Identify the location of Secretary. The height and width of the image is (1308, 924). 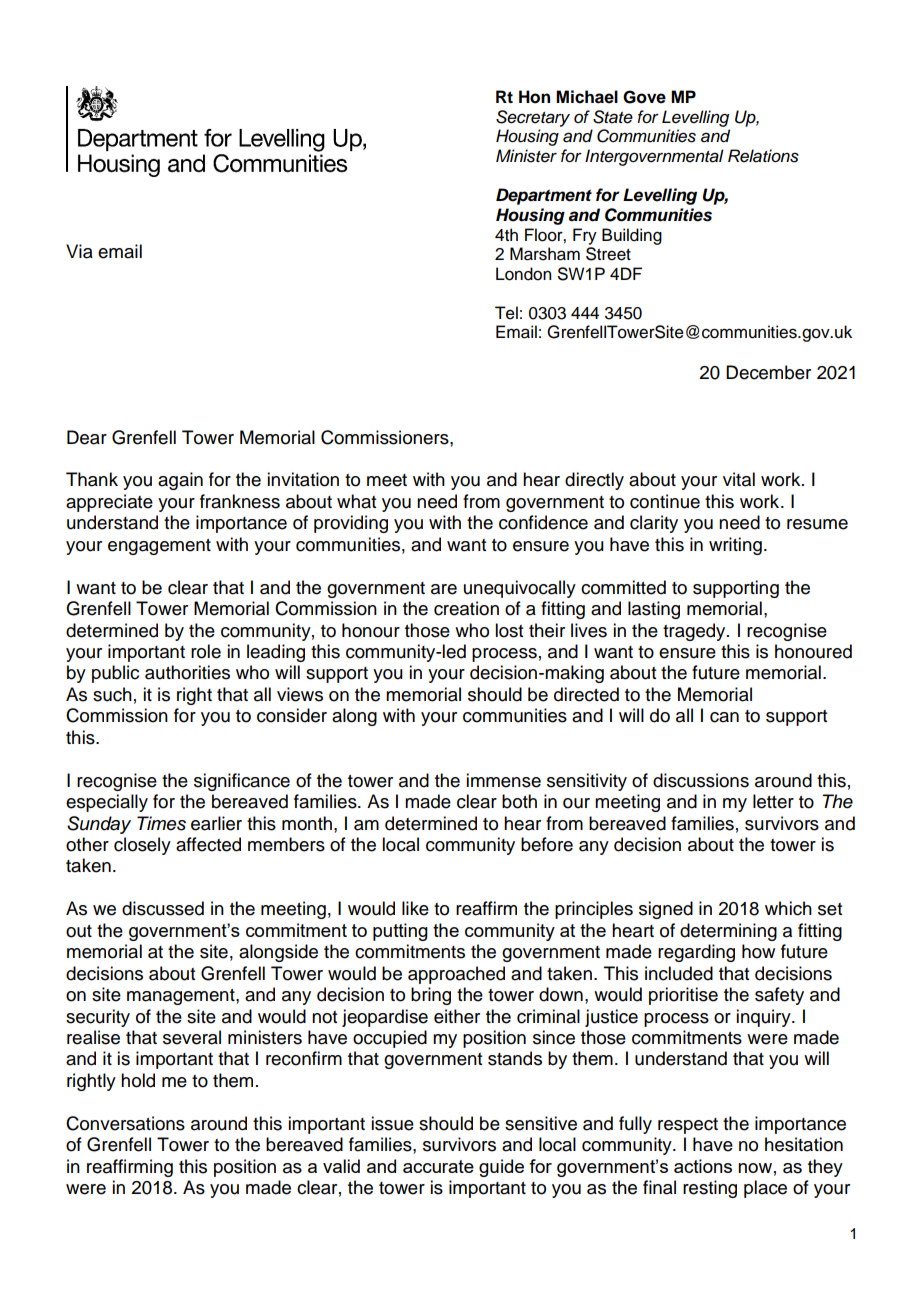
(533, 118).
